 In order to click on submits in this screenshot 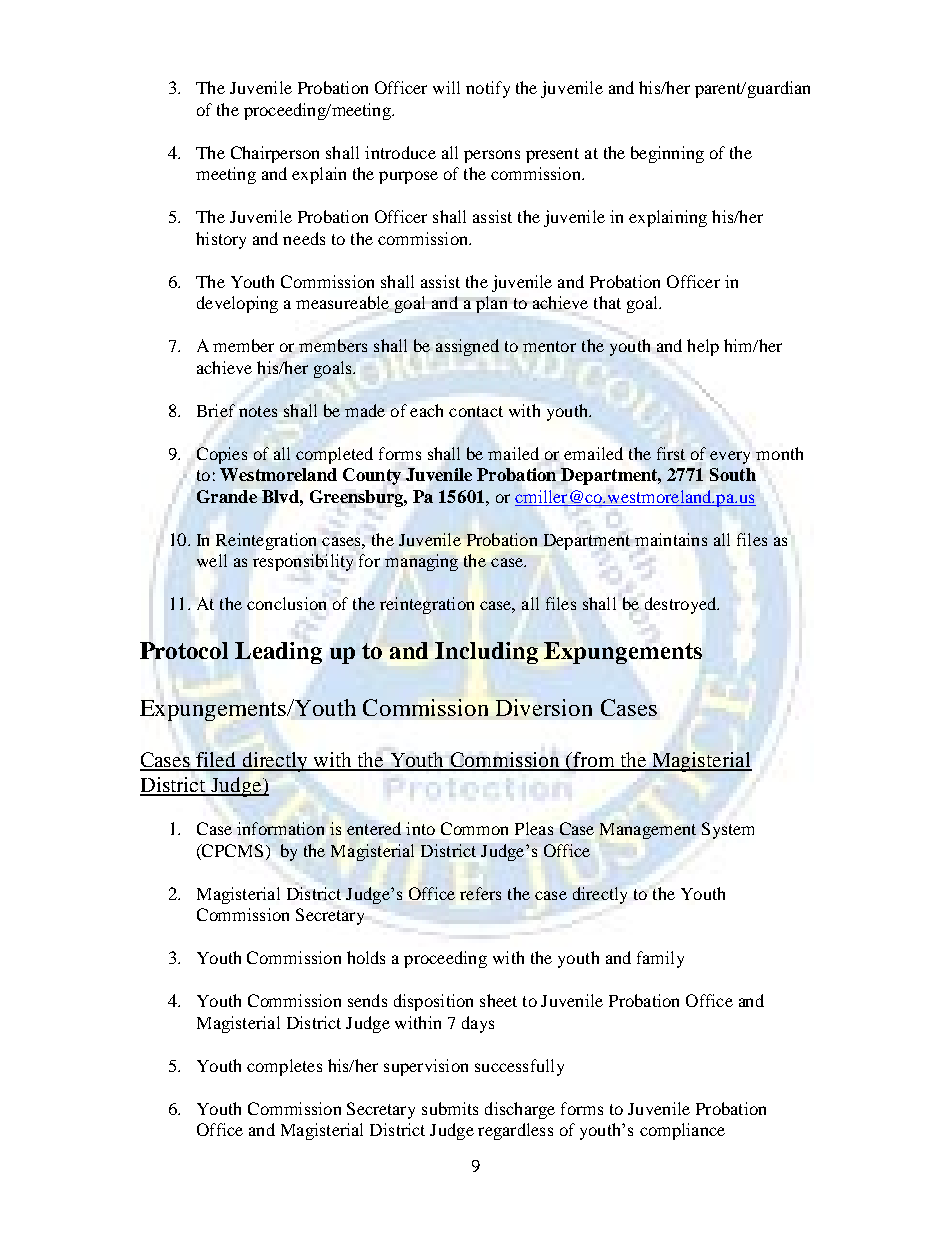, I will do `click(450, 1108)`.
